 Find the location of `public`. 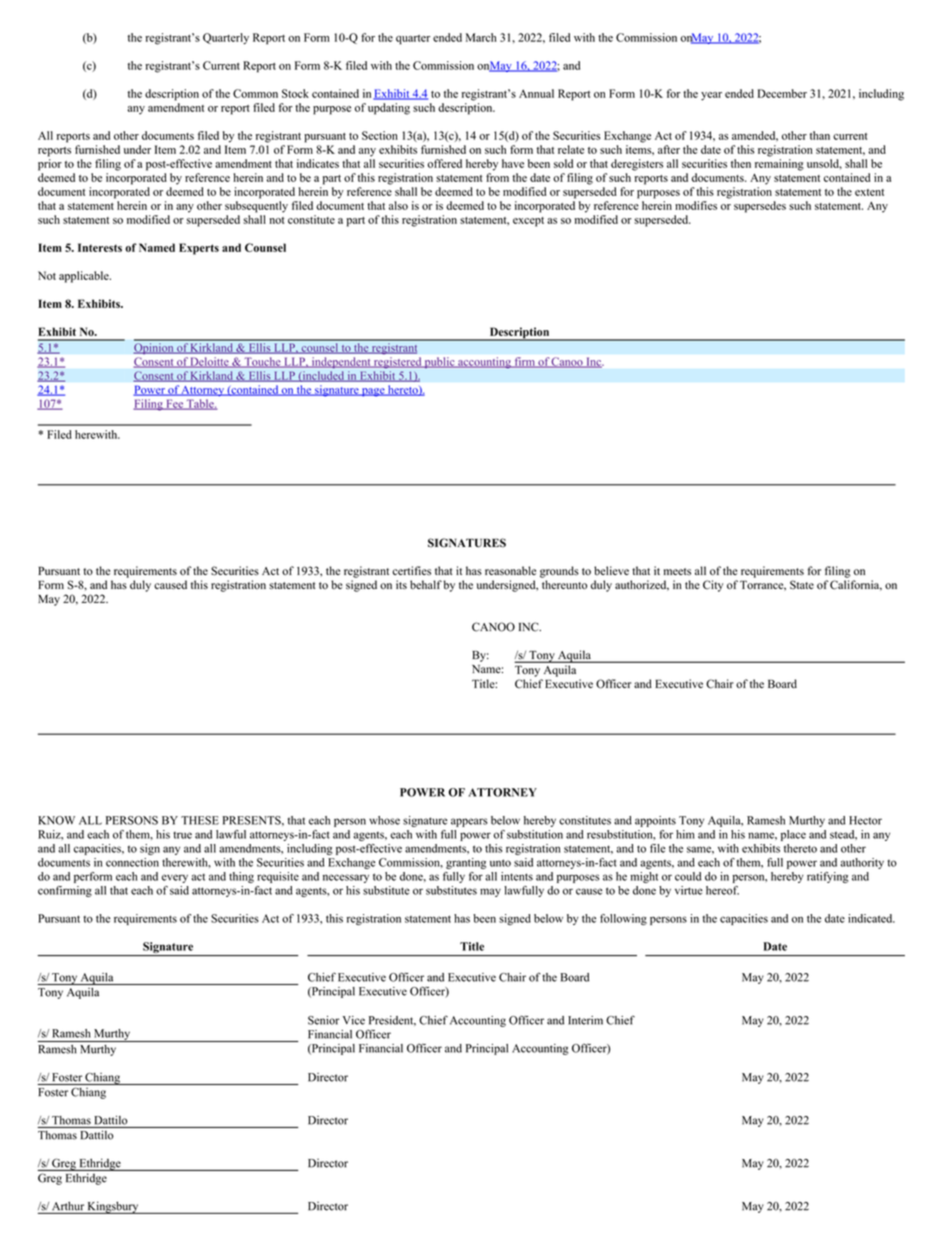

public is located at coordinates (440, 362).
